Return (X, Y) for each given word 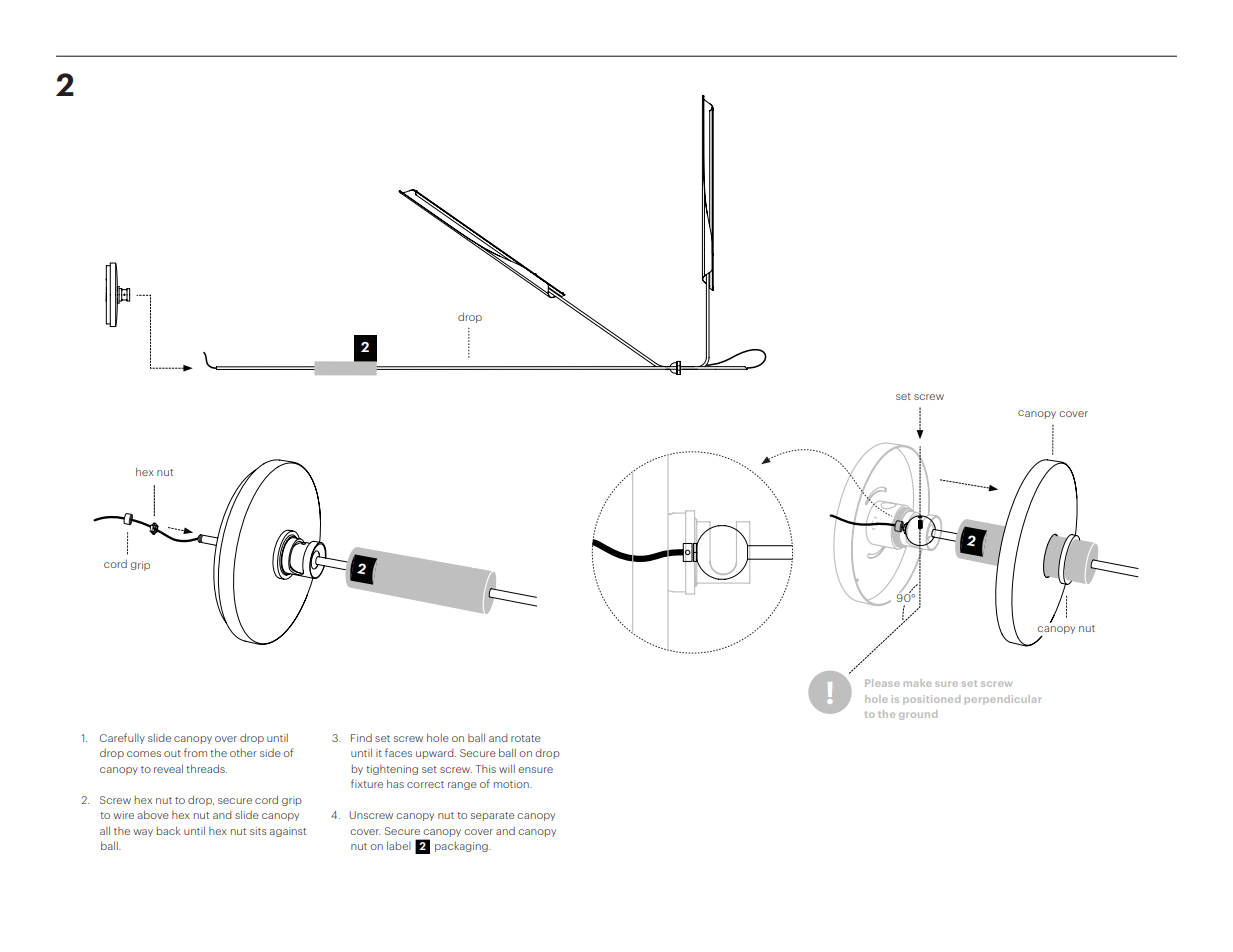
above (153, 814)
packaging (462, 847)
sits (258, 831)
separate (493, 816)
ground (918, 715)
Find (361, 738)
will (507, 768)
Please (882, 683)
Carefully (122, 738)
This (486, 769)
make (917, 683)
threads (206, 768)
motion (512, 784)
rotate (526, 738)
